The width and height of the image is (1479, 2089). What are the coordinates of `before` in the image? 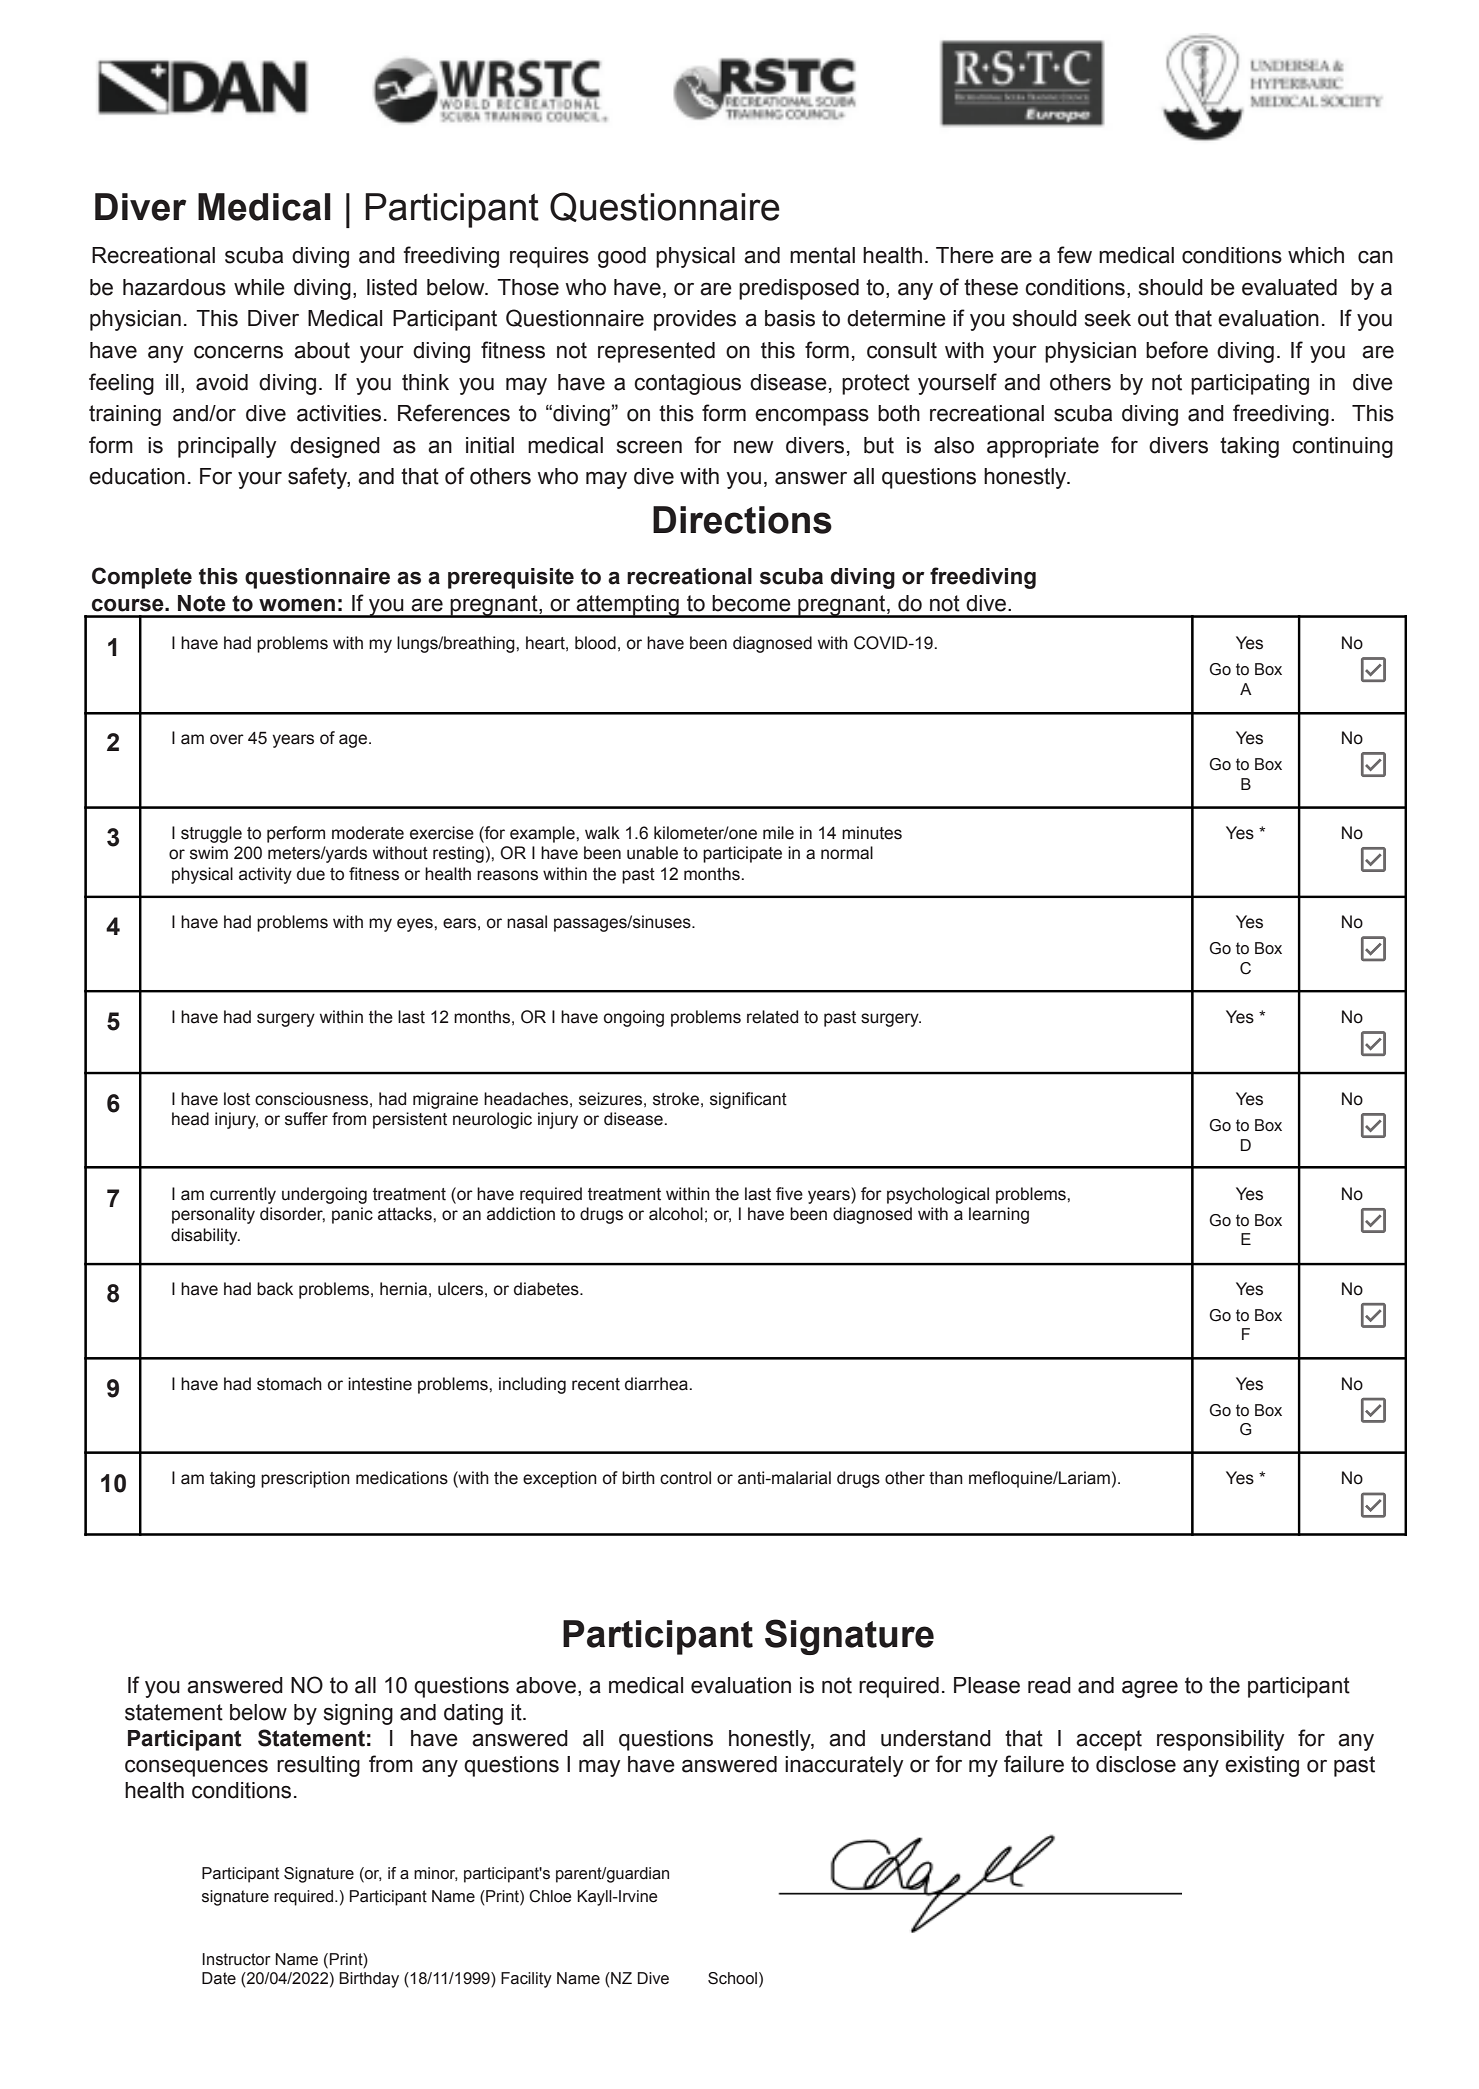 It's located at (1177, 350).
